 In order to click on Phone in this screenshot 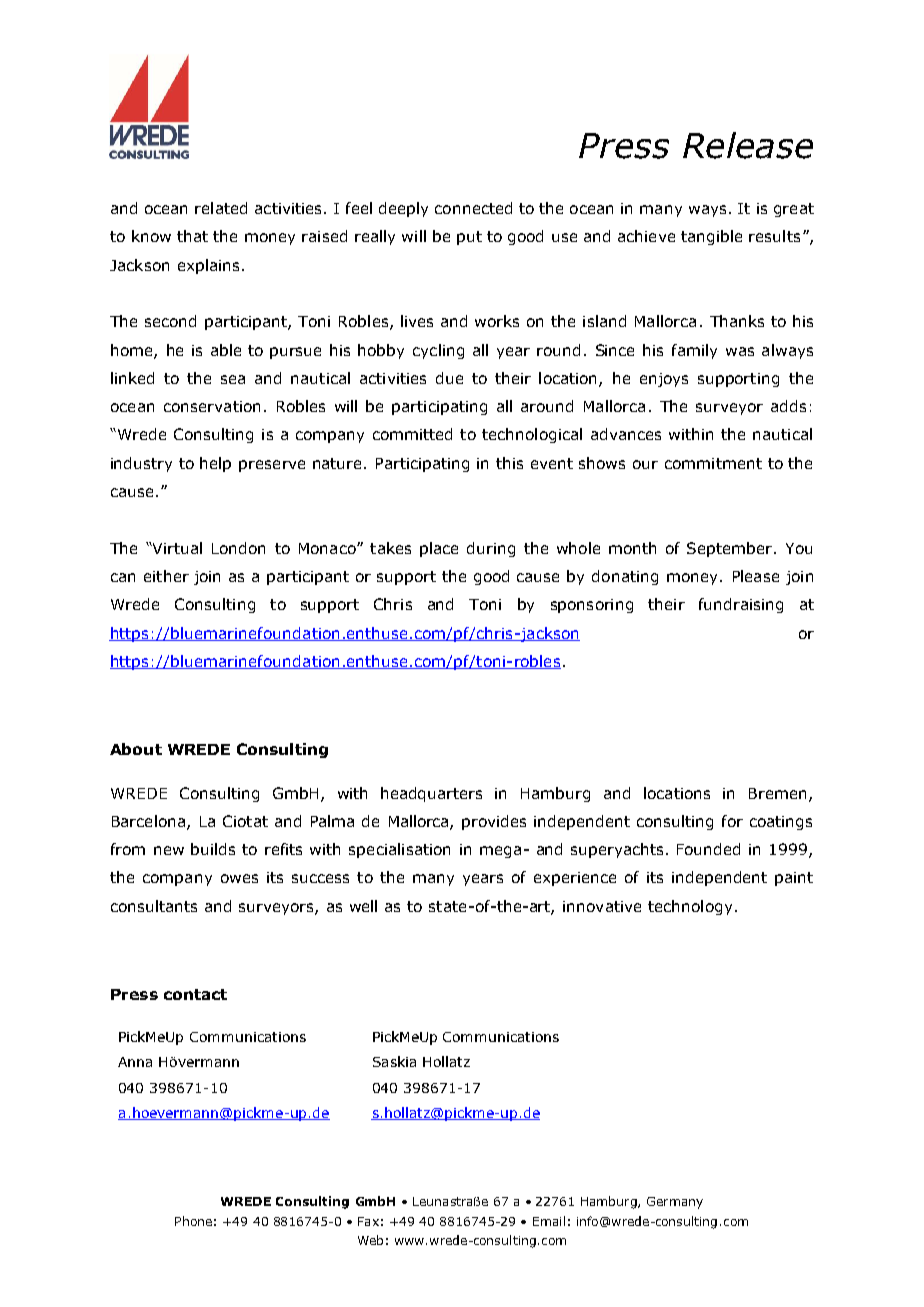, I will do `click(193, 1221)`.
